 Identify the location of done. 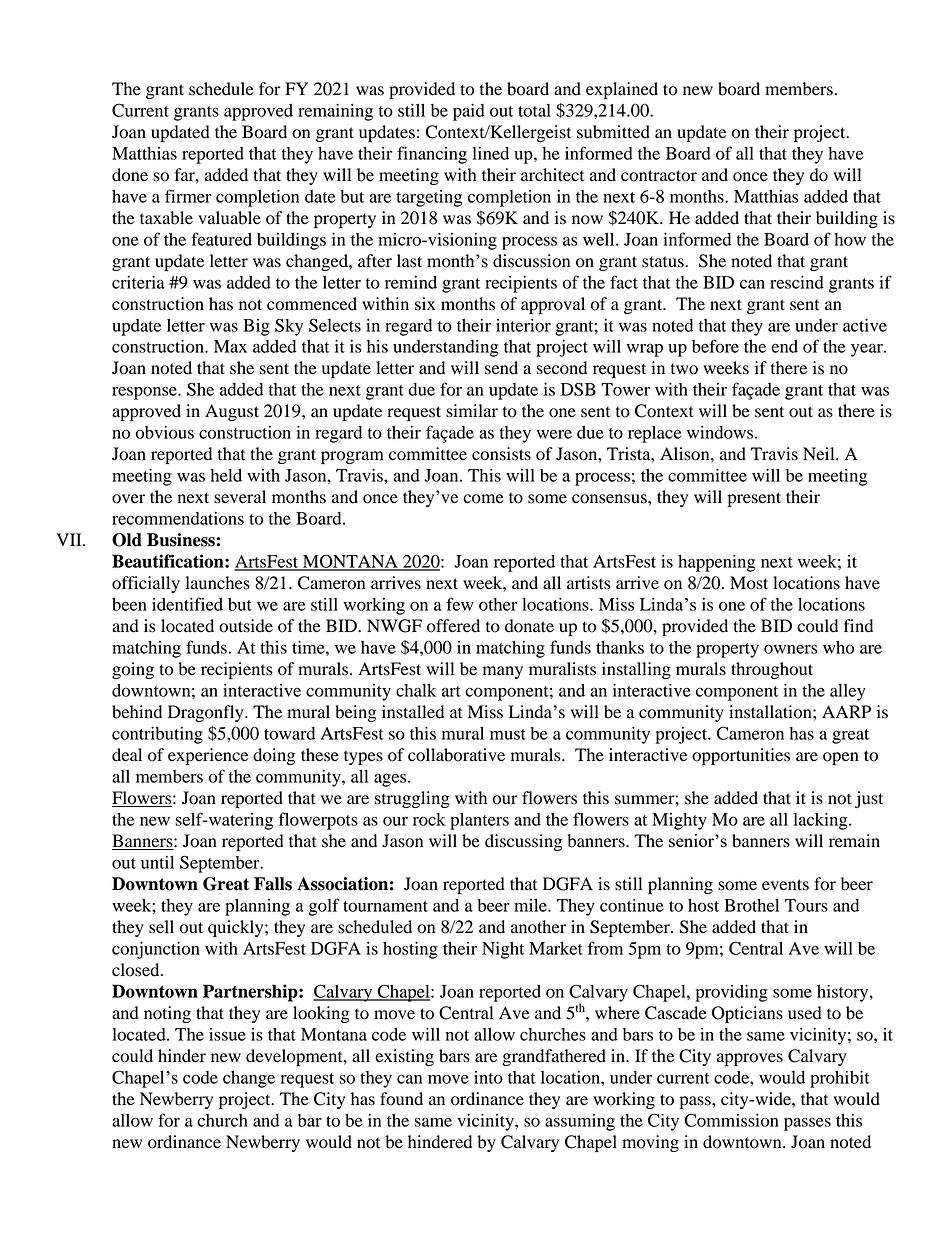
(130, 175).
